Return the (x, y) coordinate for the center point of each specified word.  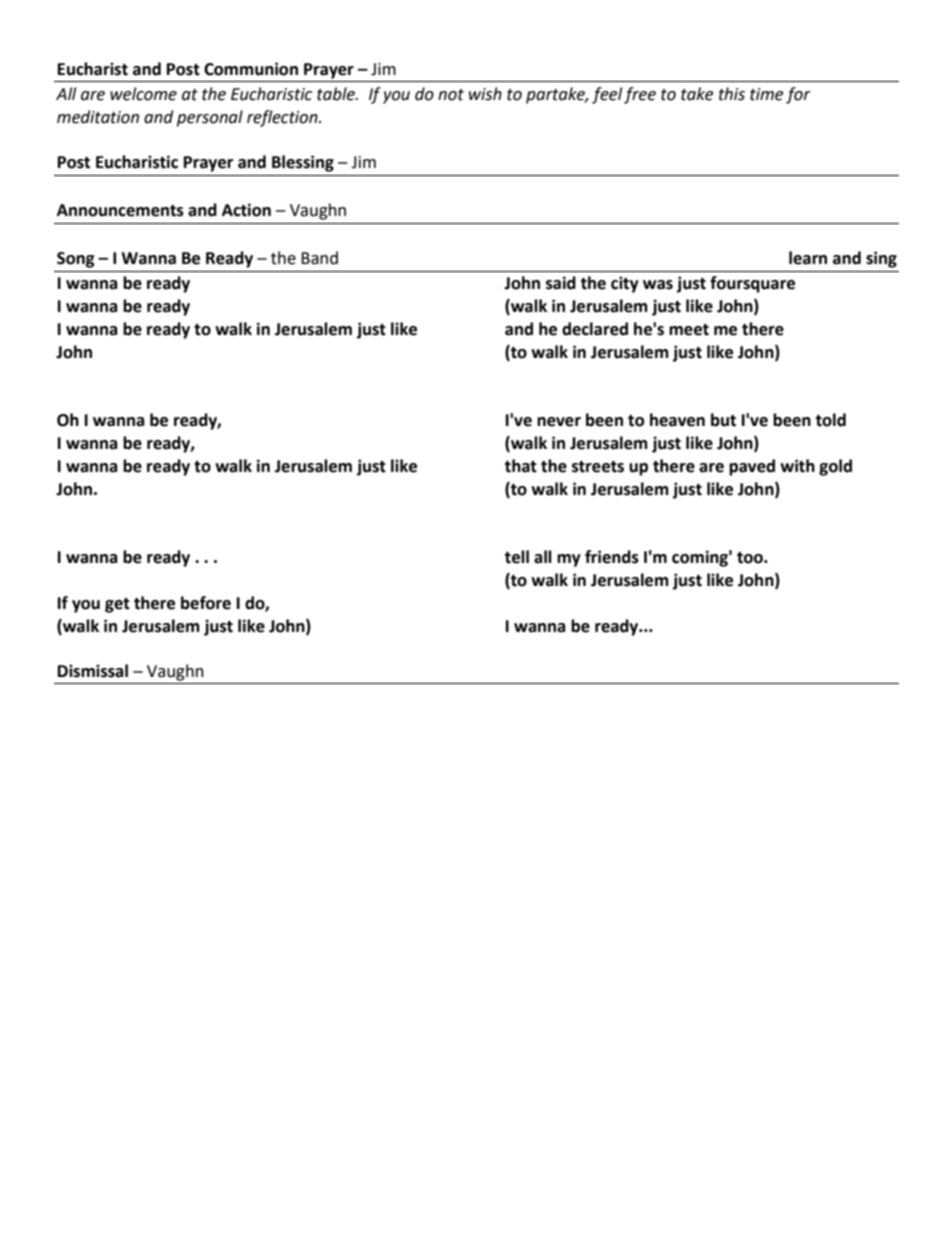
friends (612, 557)
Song (76, 260)
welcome (143, 94)
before (206, 603)
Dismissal (93, 671)
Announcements (120, 210)
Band (319, 258)
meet (689, 330)
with (797, 466)
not (451, 95)
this (732, 94)
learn (808, 258)
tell (517, 557)
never (559, 422)
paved (752, 467)
